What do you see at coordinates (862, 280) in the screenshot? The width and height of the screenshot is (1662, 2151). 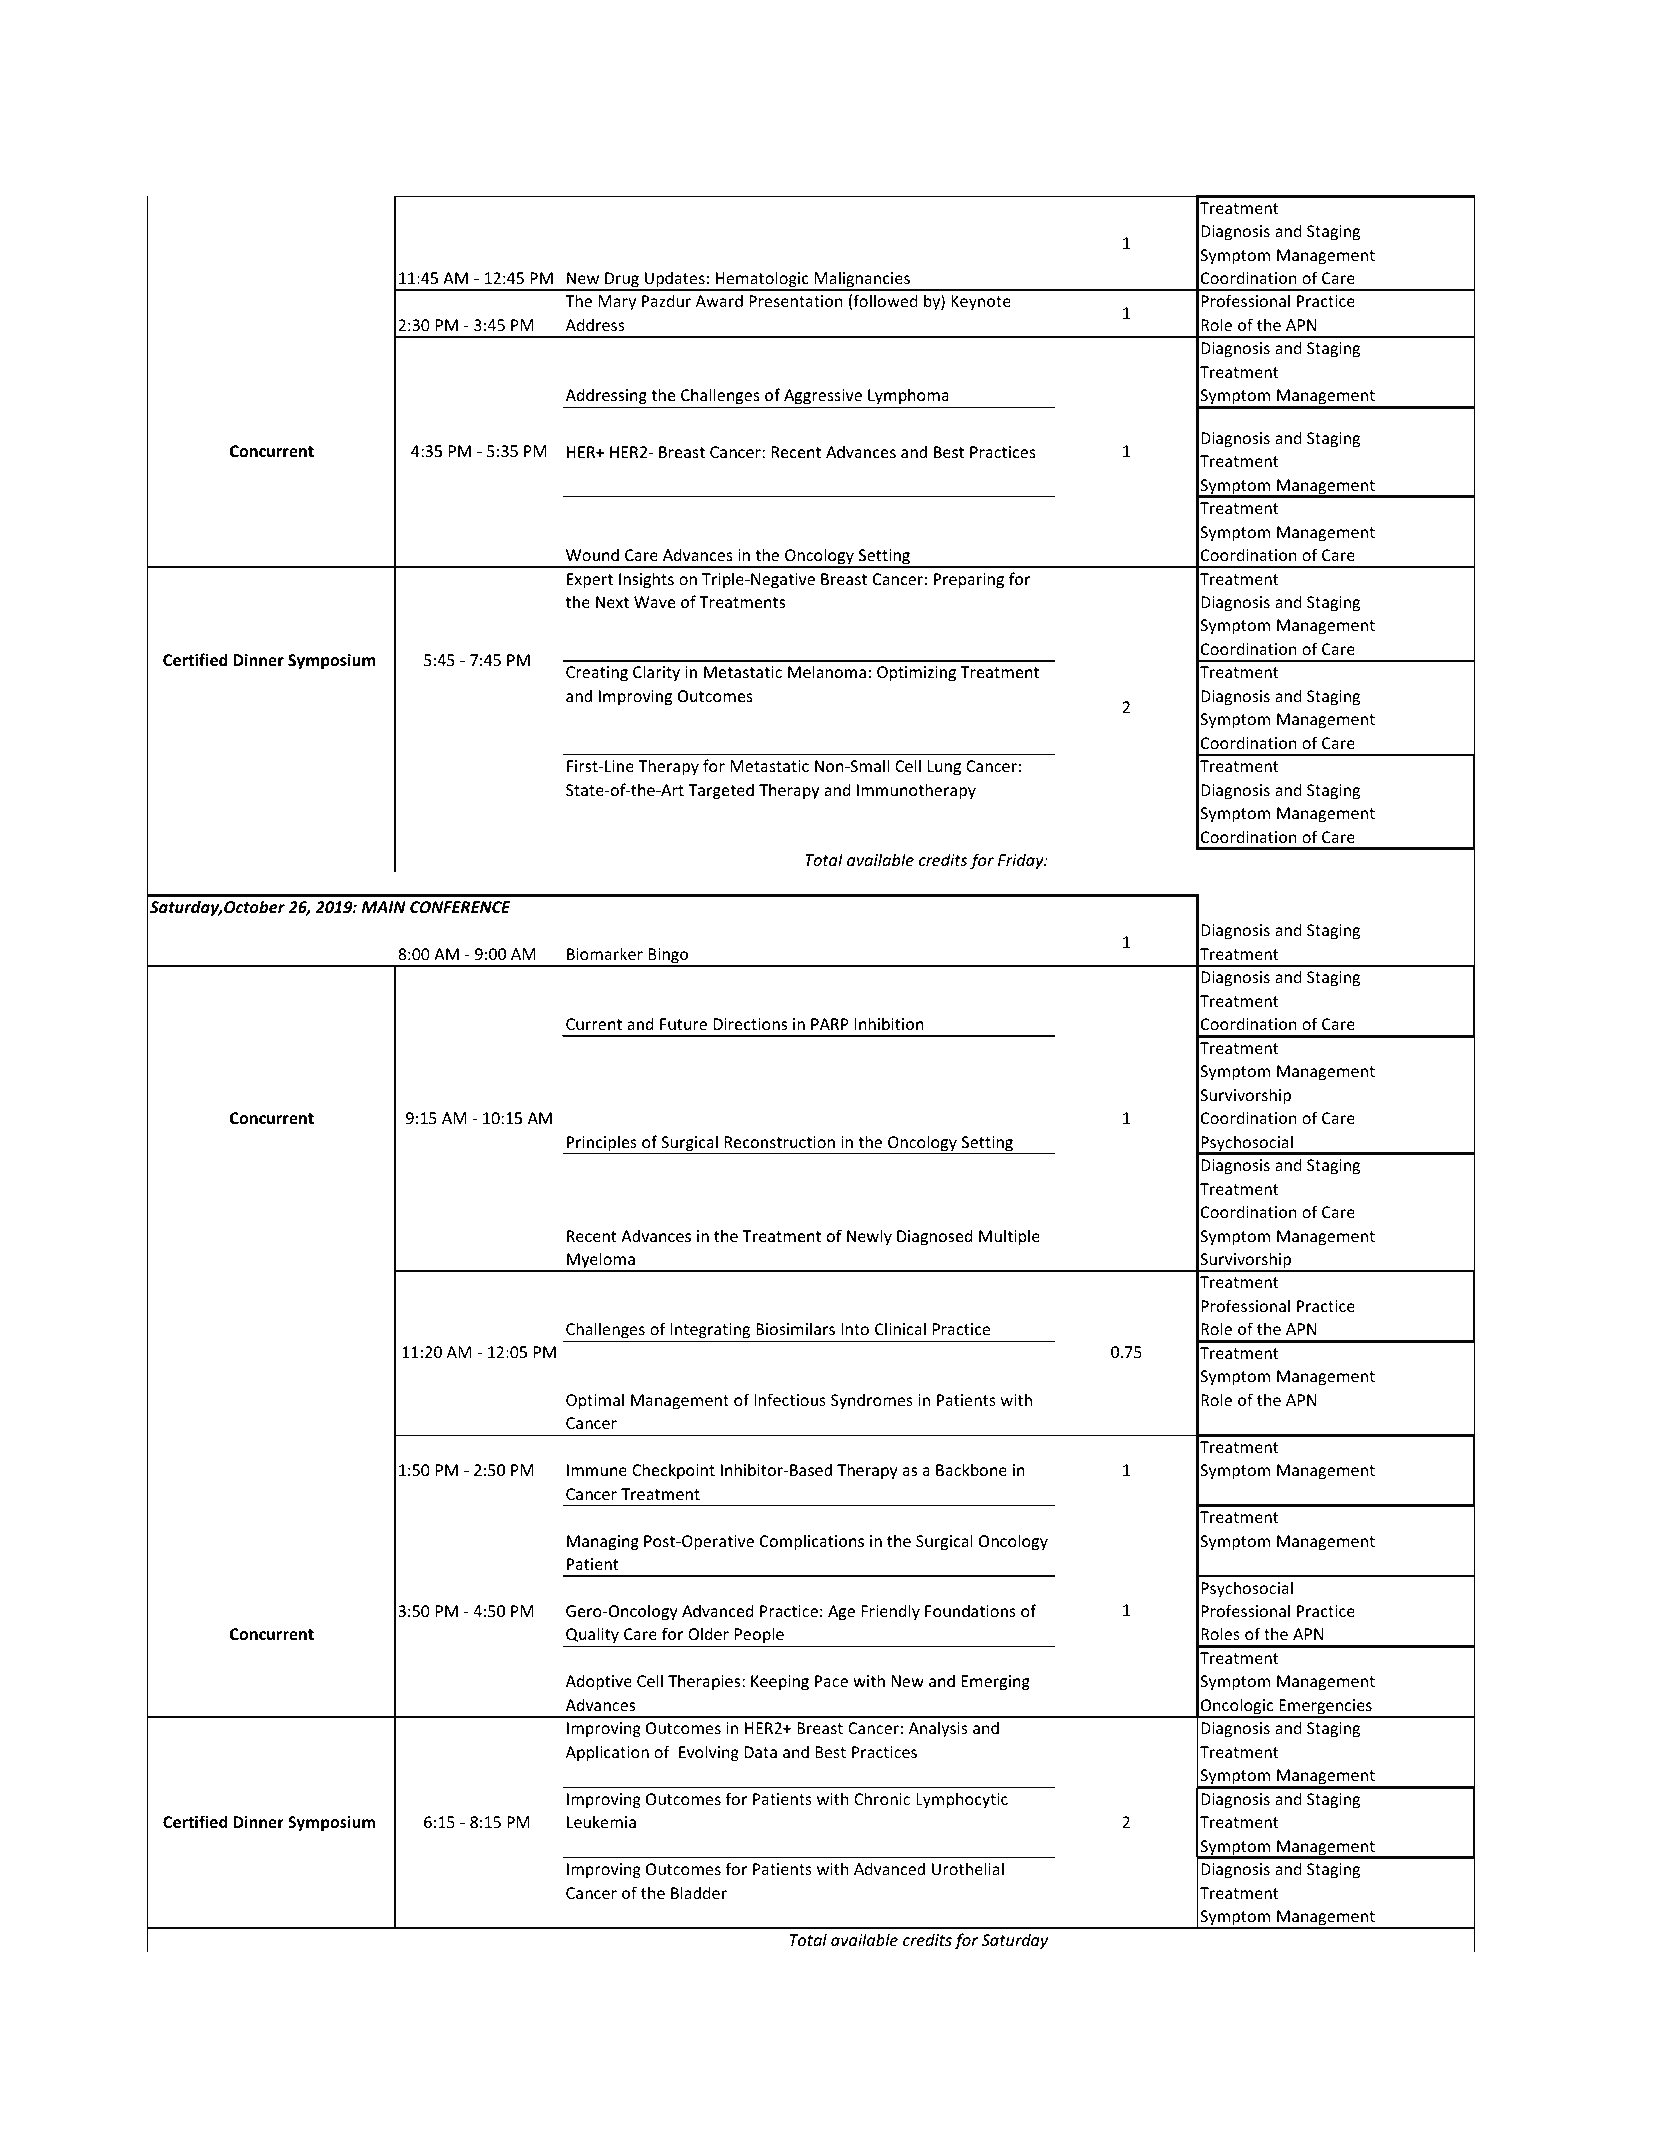 I see `Malignancies` at bounding box center [862, 280].
